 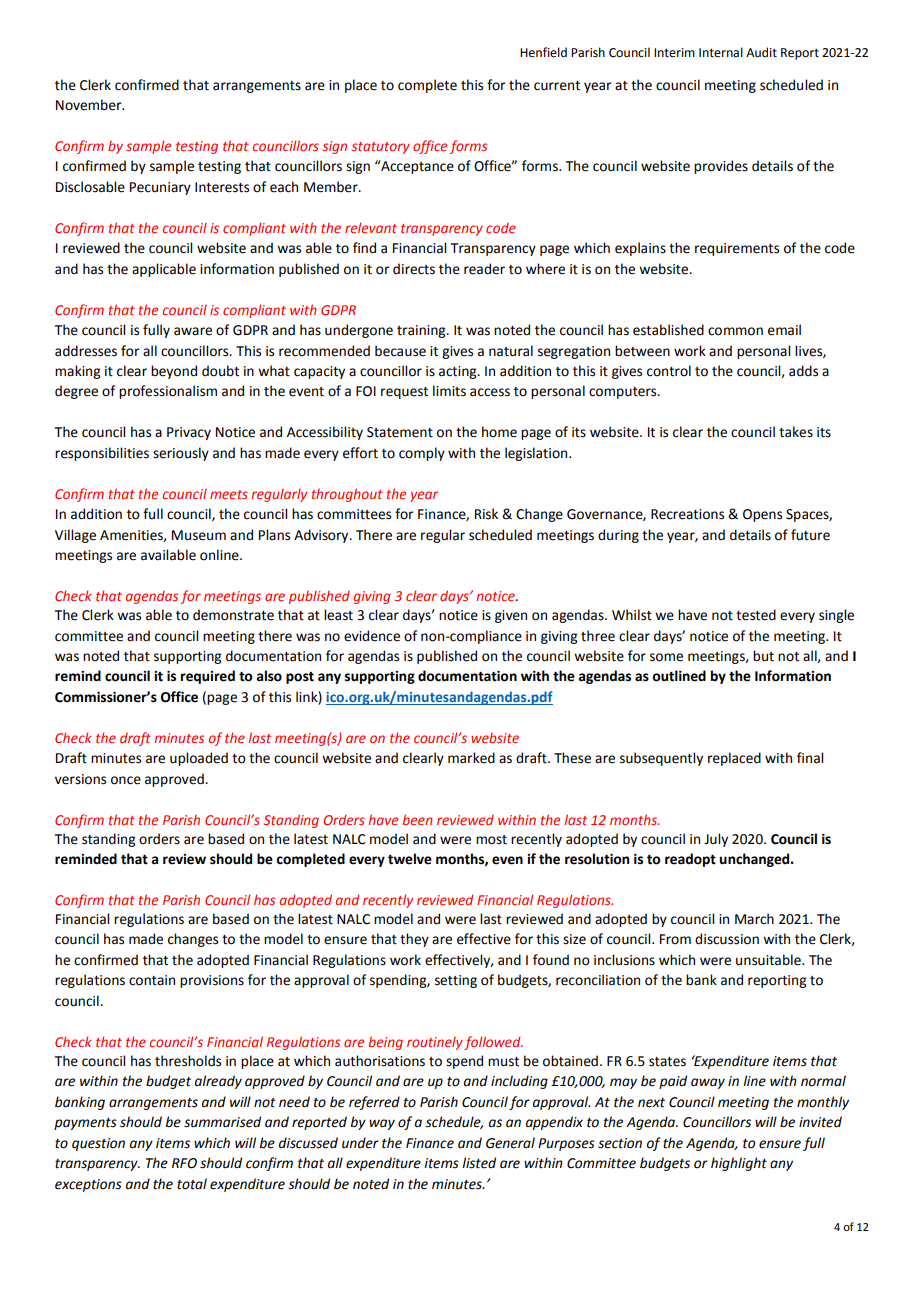 What do you see at coordinates (761, 52) in the image?
I see `Audit` at bounding box center [761, 52].
